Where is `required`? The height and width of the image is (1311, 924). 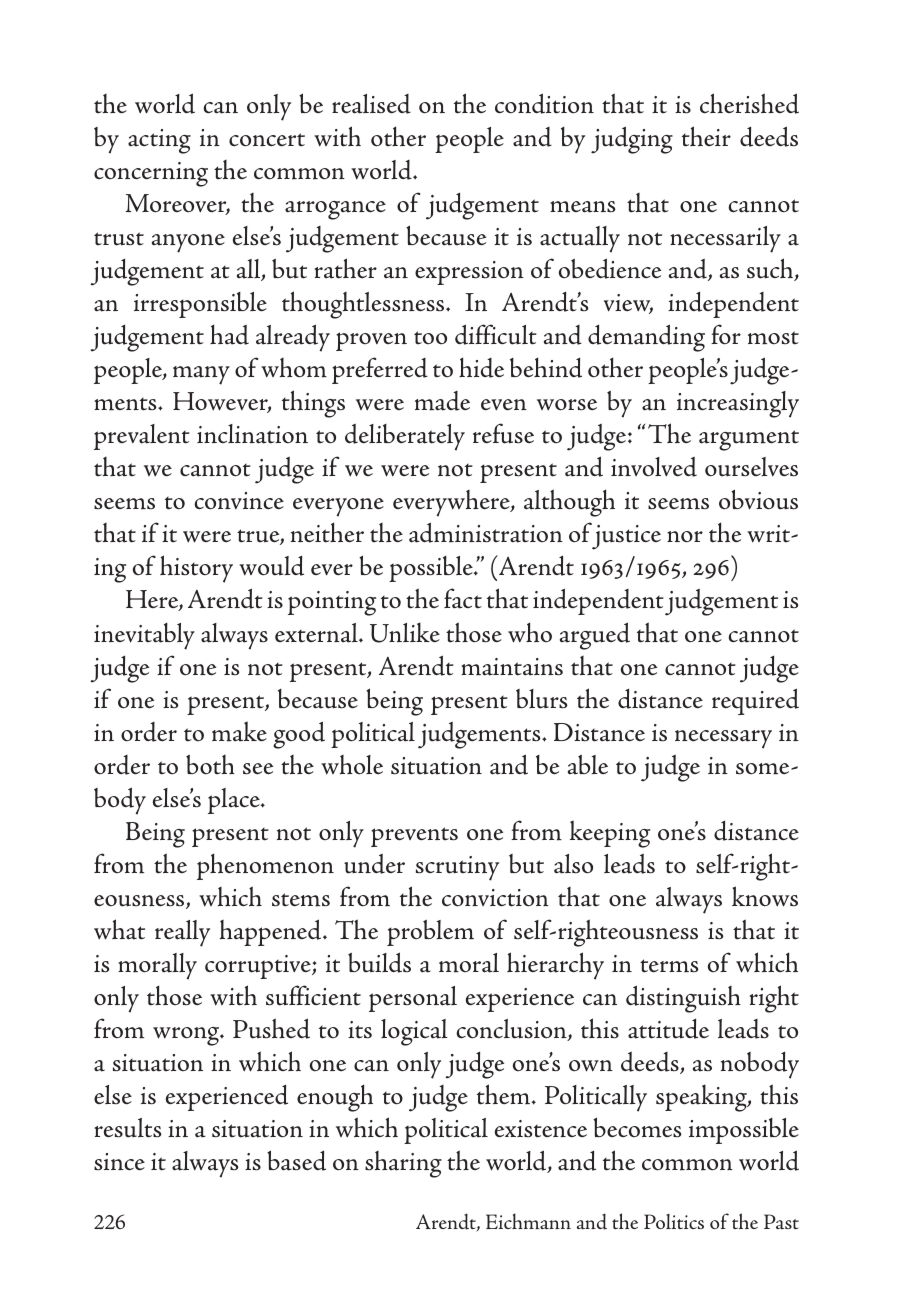 required is located at coordinates (755, 701).
